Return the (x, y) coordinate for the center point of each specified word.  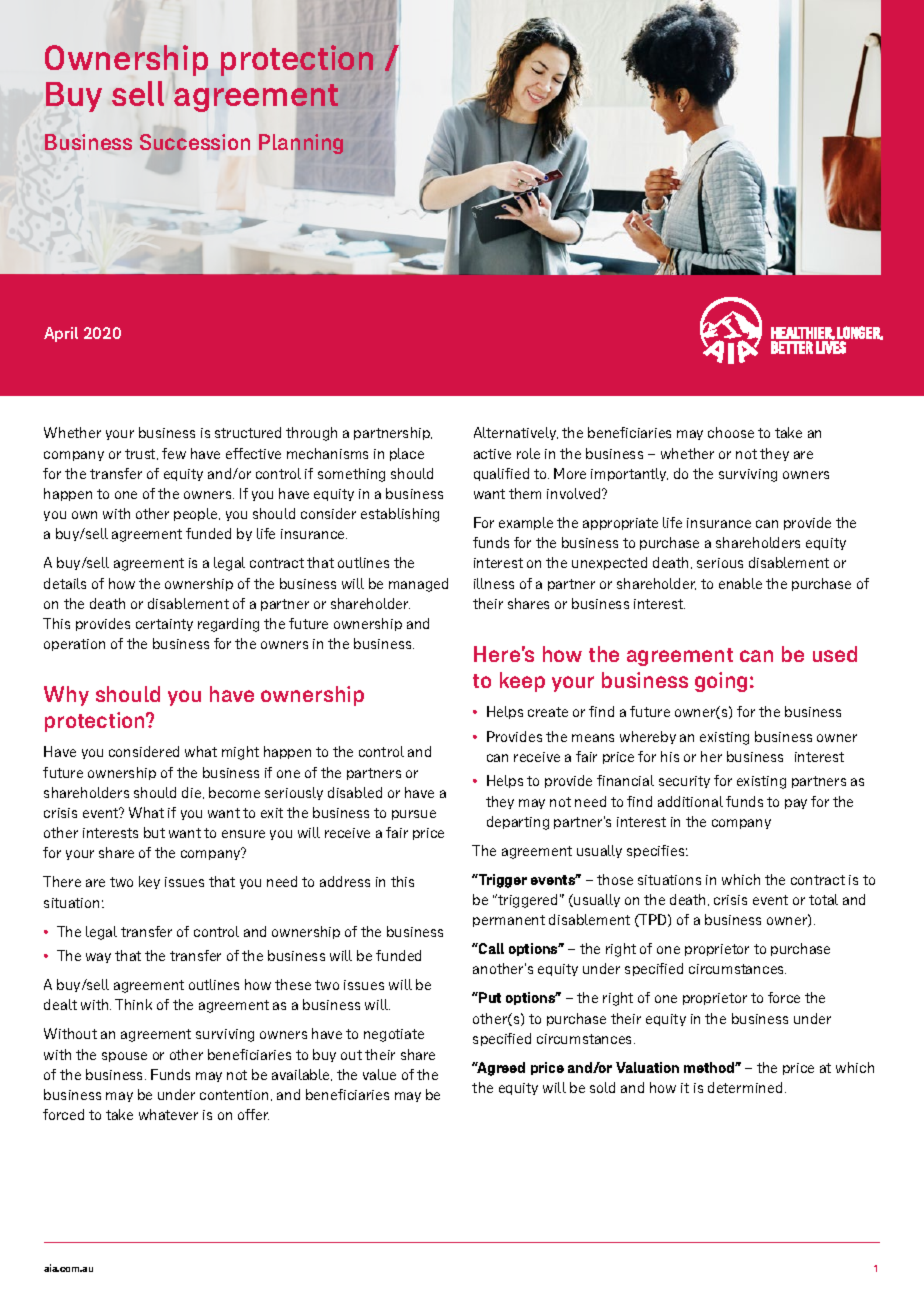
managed (418, 585)
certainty (164, 625)
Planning (301, 144)
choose (731, 432)
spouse (124, 1057)
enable (740, 583)
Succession (195, 142)
